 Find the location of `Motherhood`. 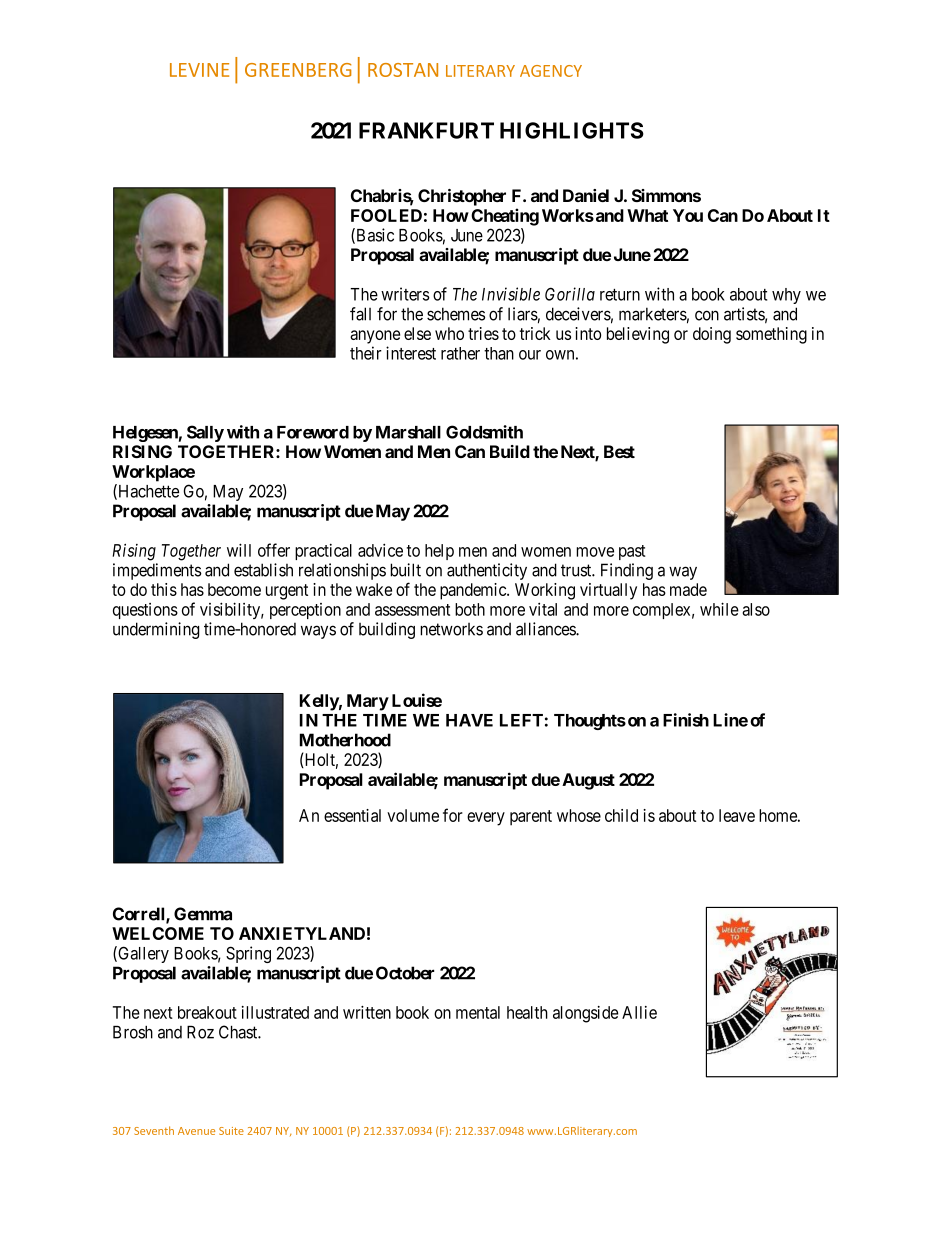

Motherhood is located at coordinates (345, 740).
